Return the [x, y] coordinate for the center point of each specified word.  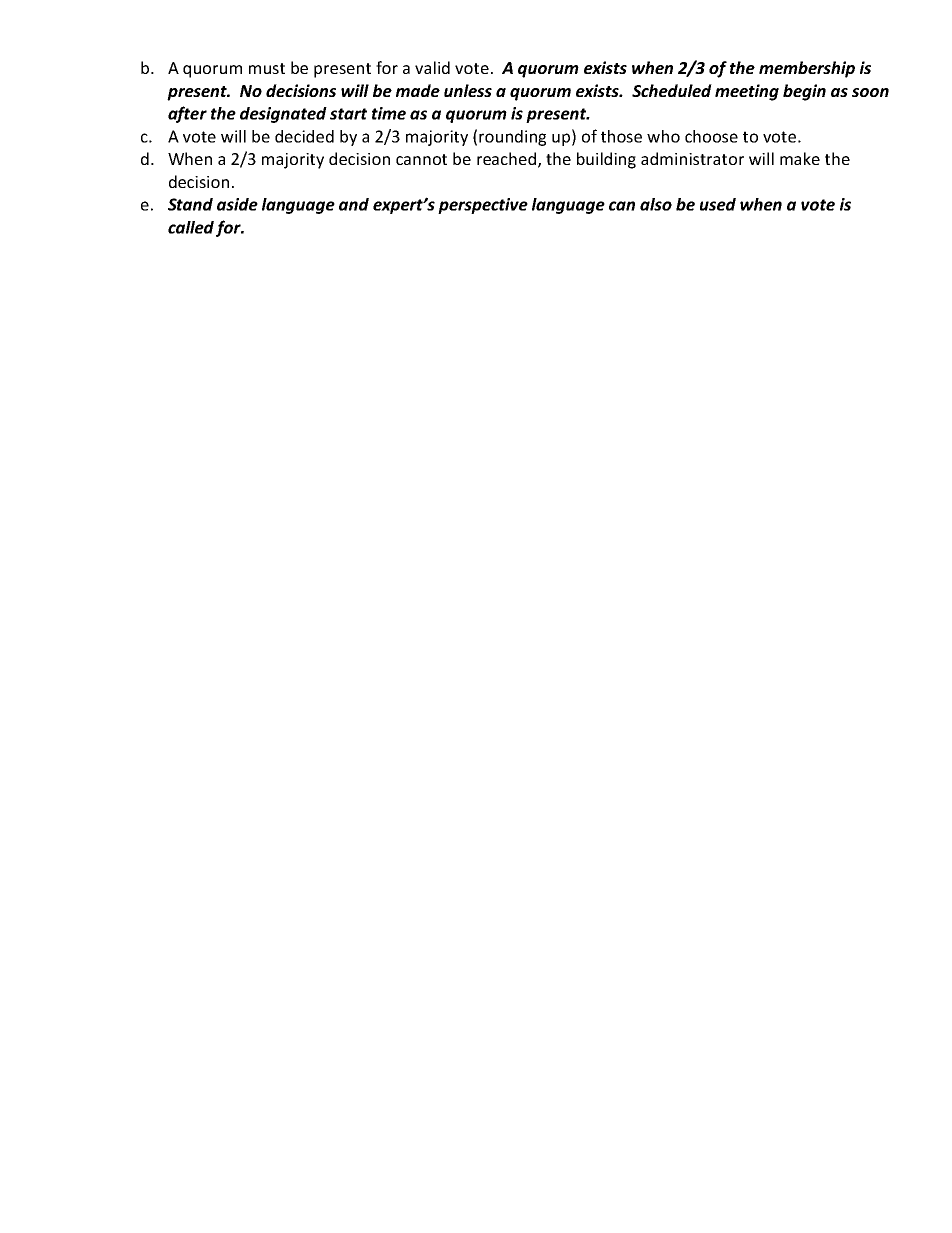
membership [807, 69]
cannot [421, 159]
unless [468, 90]
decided [304, 136]
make [800, 158]
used [718, 204]
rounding [512, 138]
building [606, 160]
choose [711, 136]
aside [237, 204]
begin [804, 92]
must [267, 68]
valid [432, 67]
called [191, 227]
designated [283, 115]
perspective [483, 206]
